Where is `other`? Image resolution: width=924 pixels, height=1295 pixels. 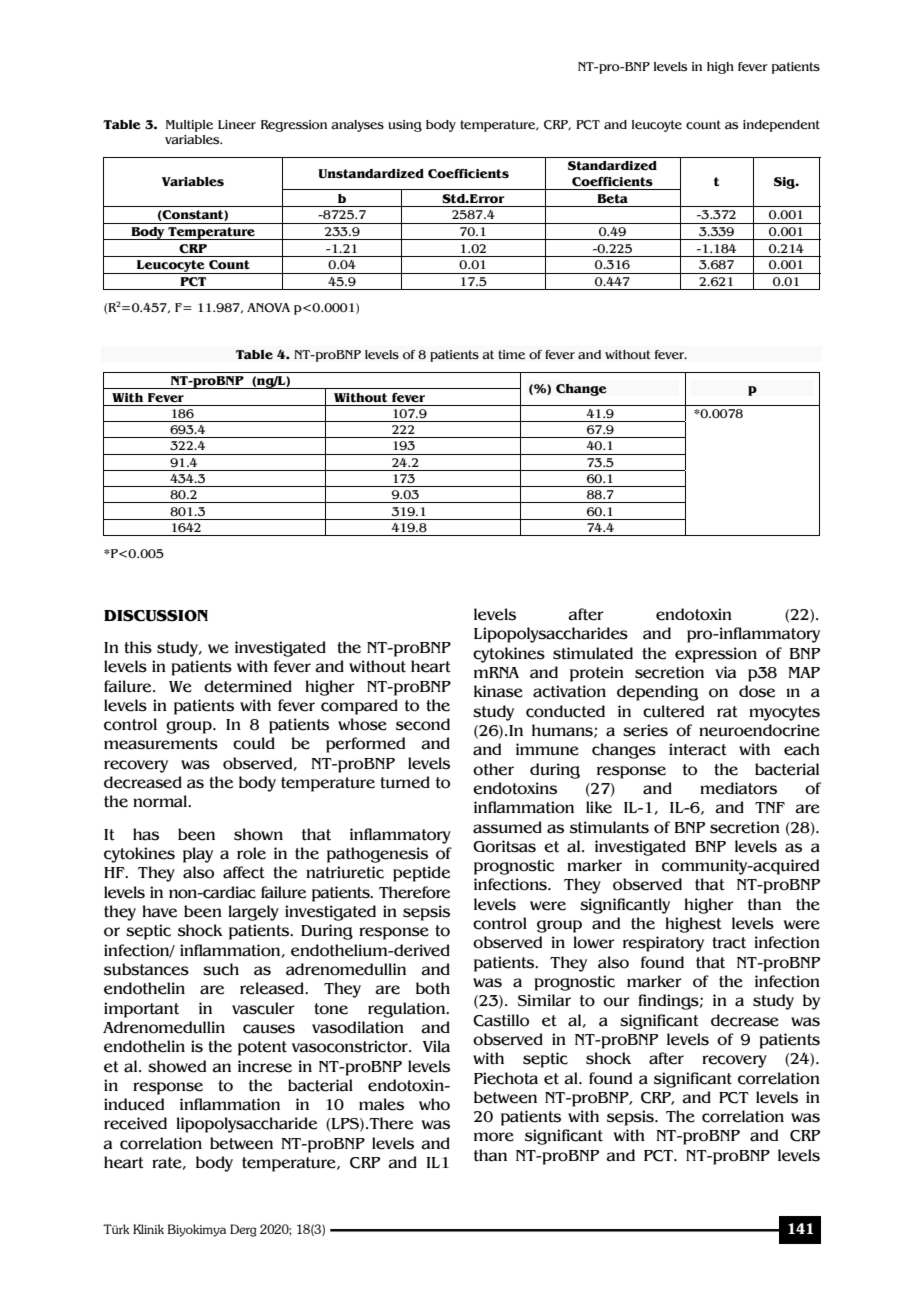
other is located at coordinates (493, 769).
